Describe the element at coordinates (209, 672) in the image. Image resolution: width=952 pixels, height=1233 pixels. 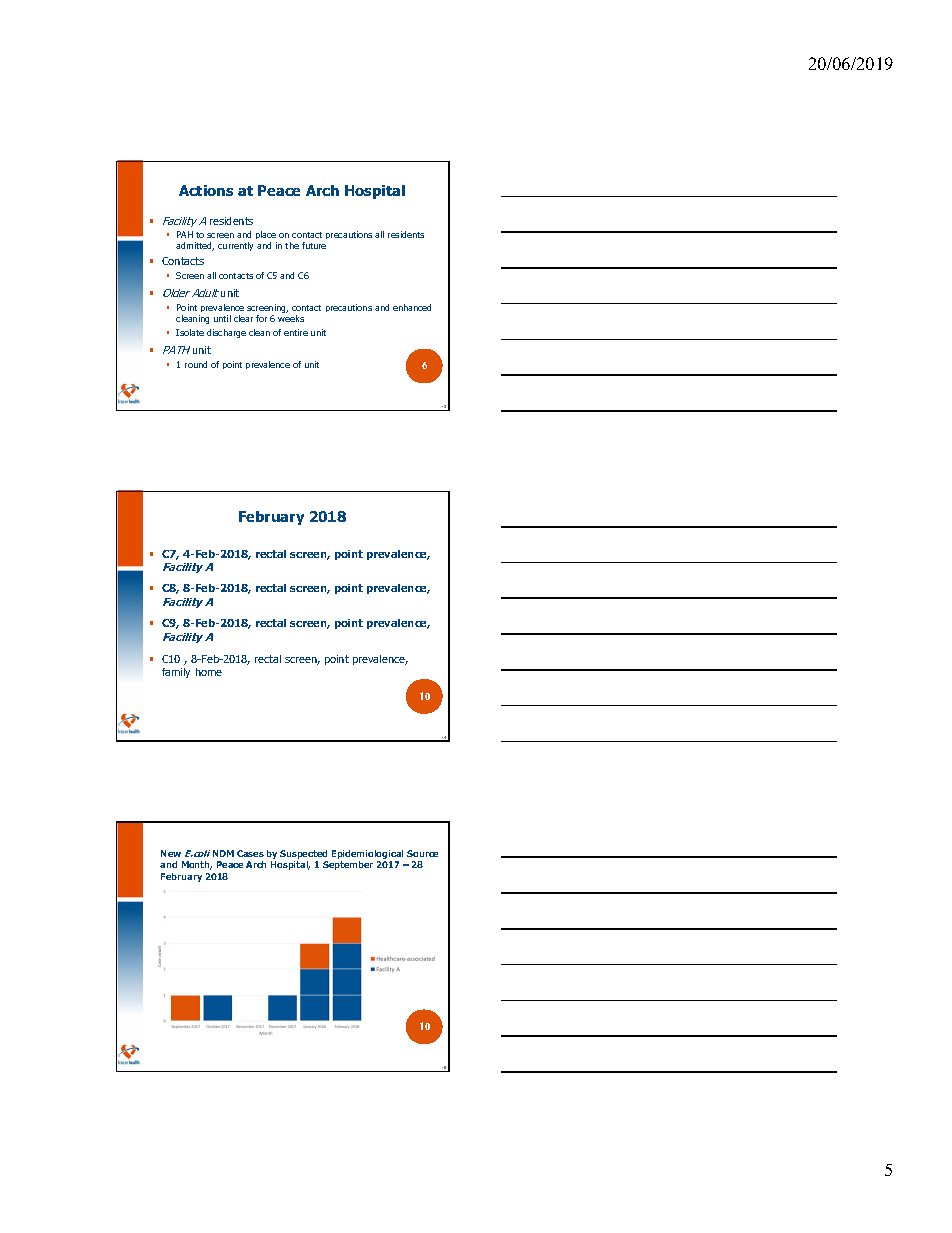
I see `home` at that location.
